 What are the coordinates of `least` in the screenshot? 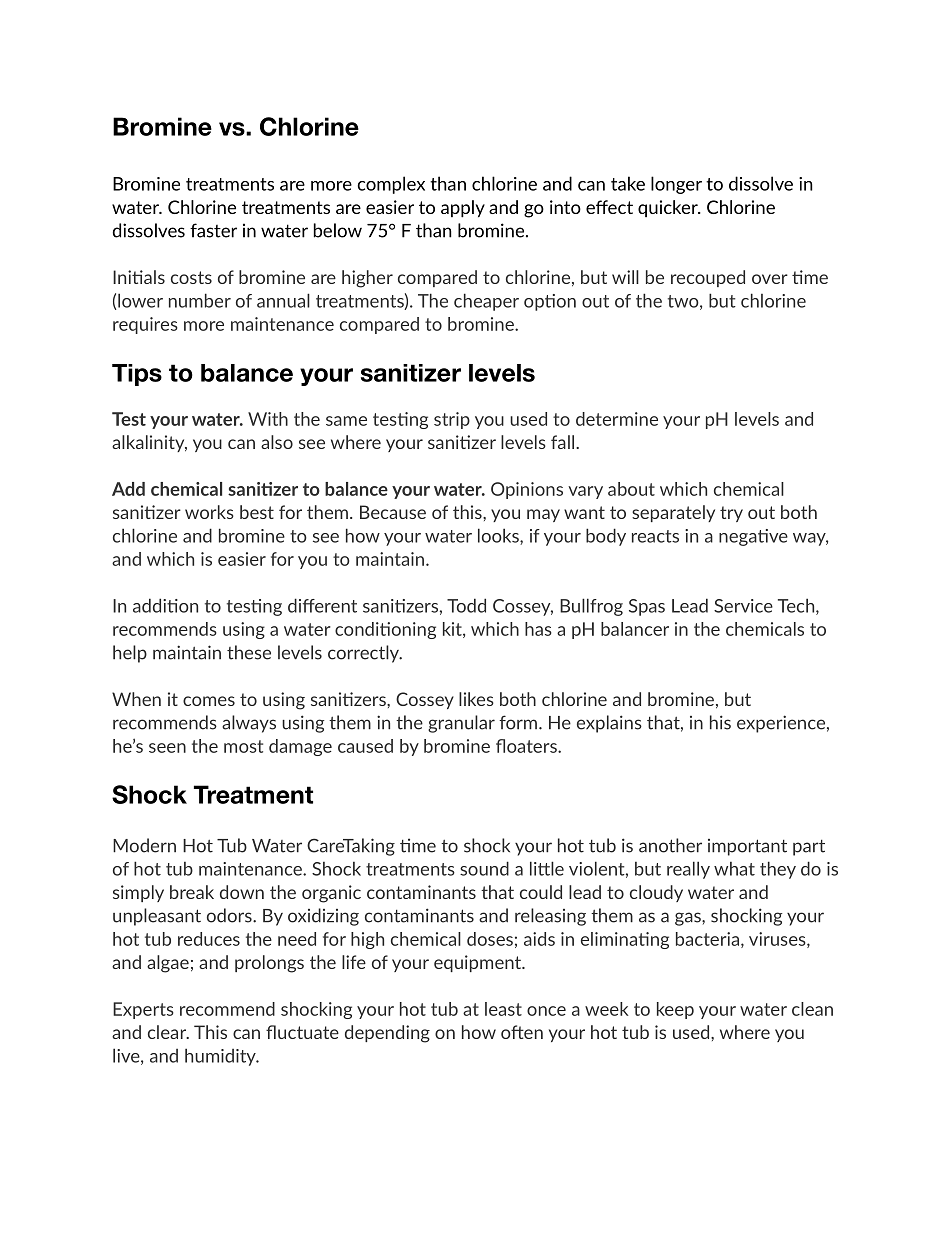 It's located at (503, 1009).
